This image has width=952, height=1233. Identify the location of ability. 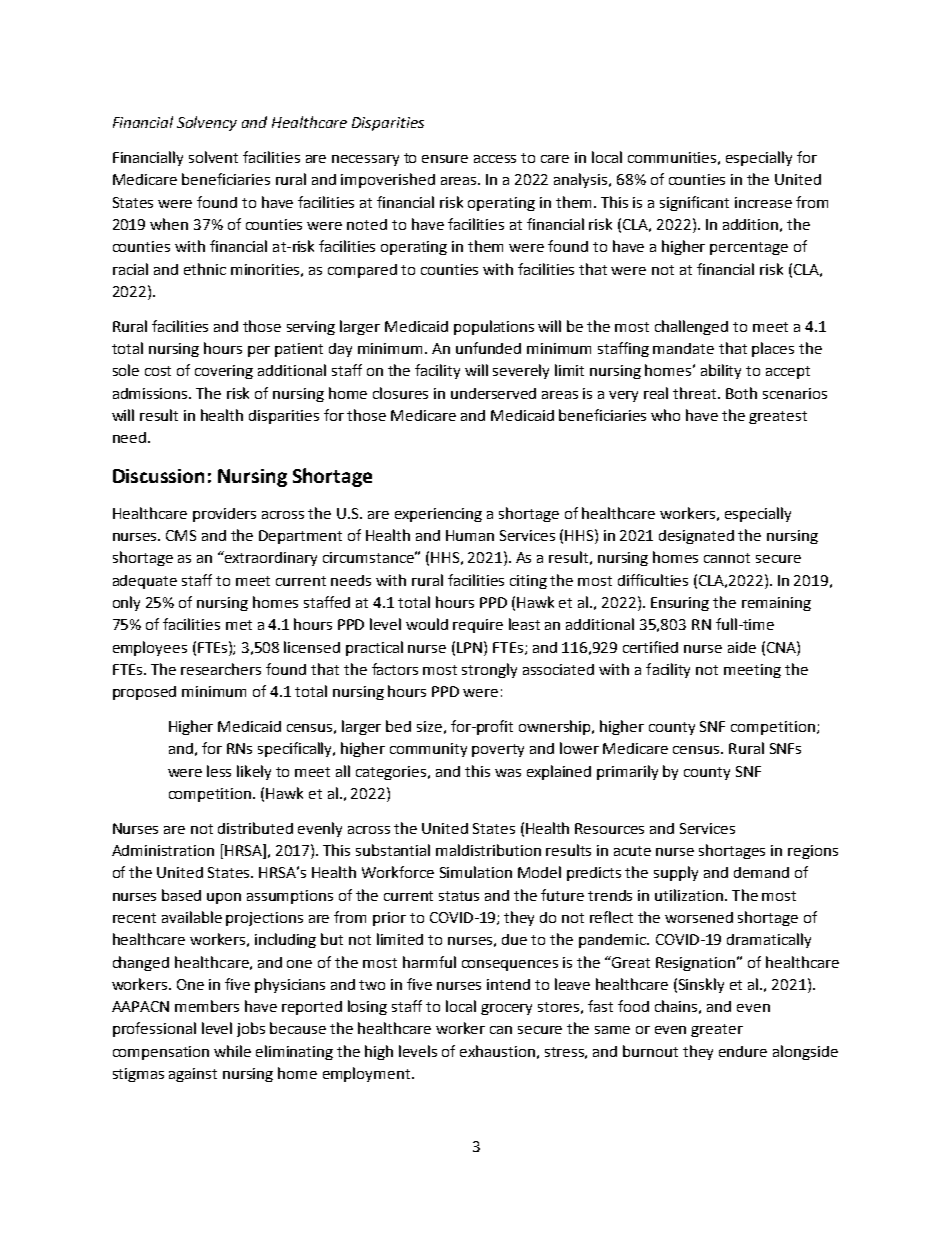
(721, 371).
